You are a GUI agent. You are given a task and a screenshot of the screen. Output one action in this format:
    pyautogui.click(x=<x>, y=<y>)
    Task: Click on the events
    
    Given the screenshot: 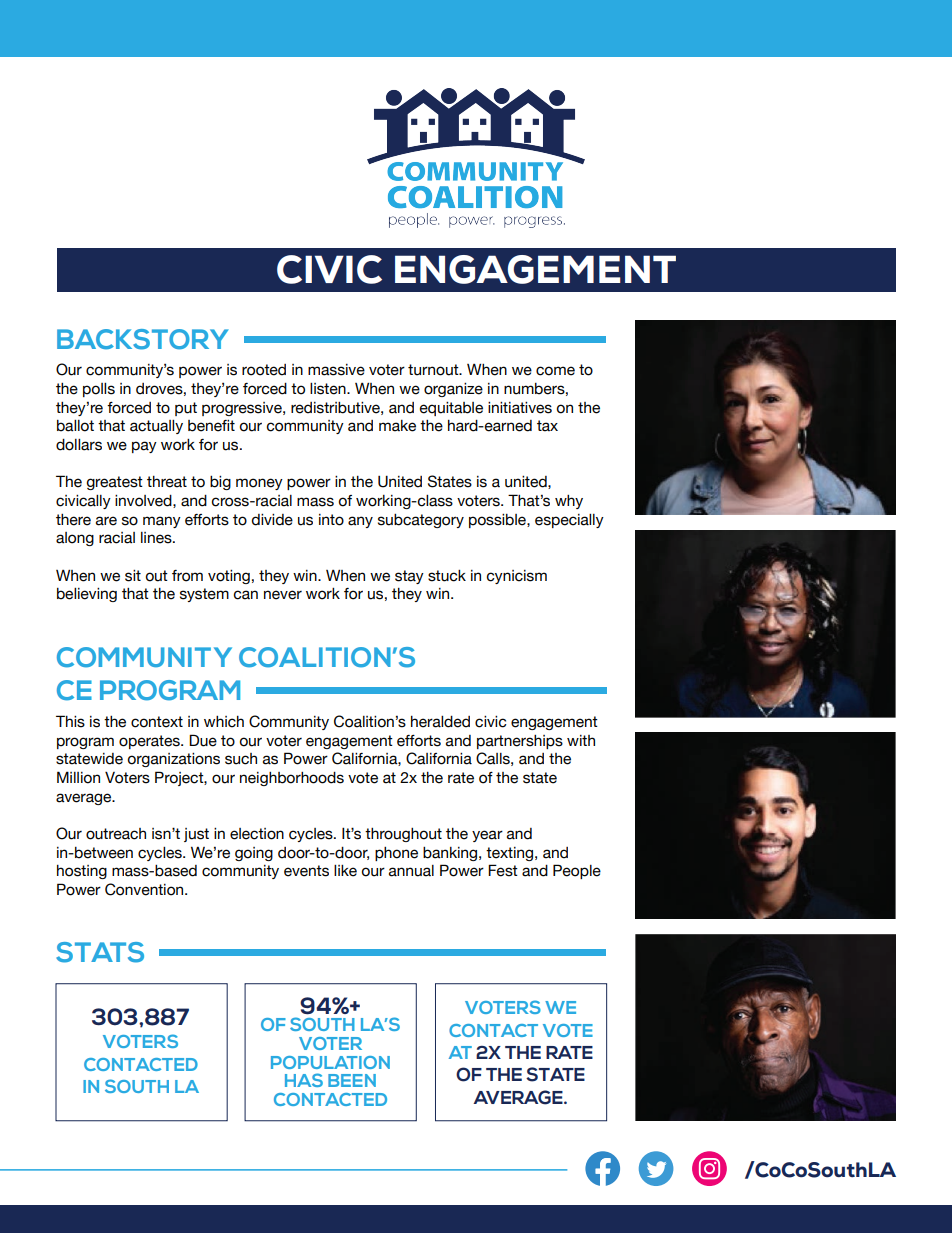 What is the action you would take?
    pyautogui.click(x=306, y=871)
